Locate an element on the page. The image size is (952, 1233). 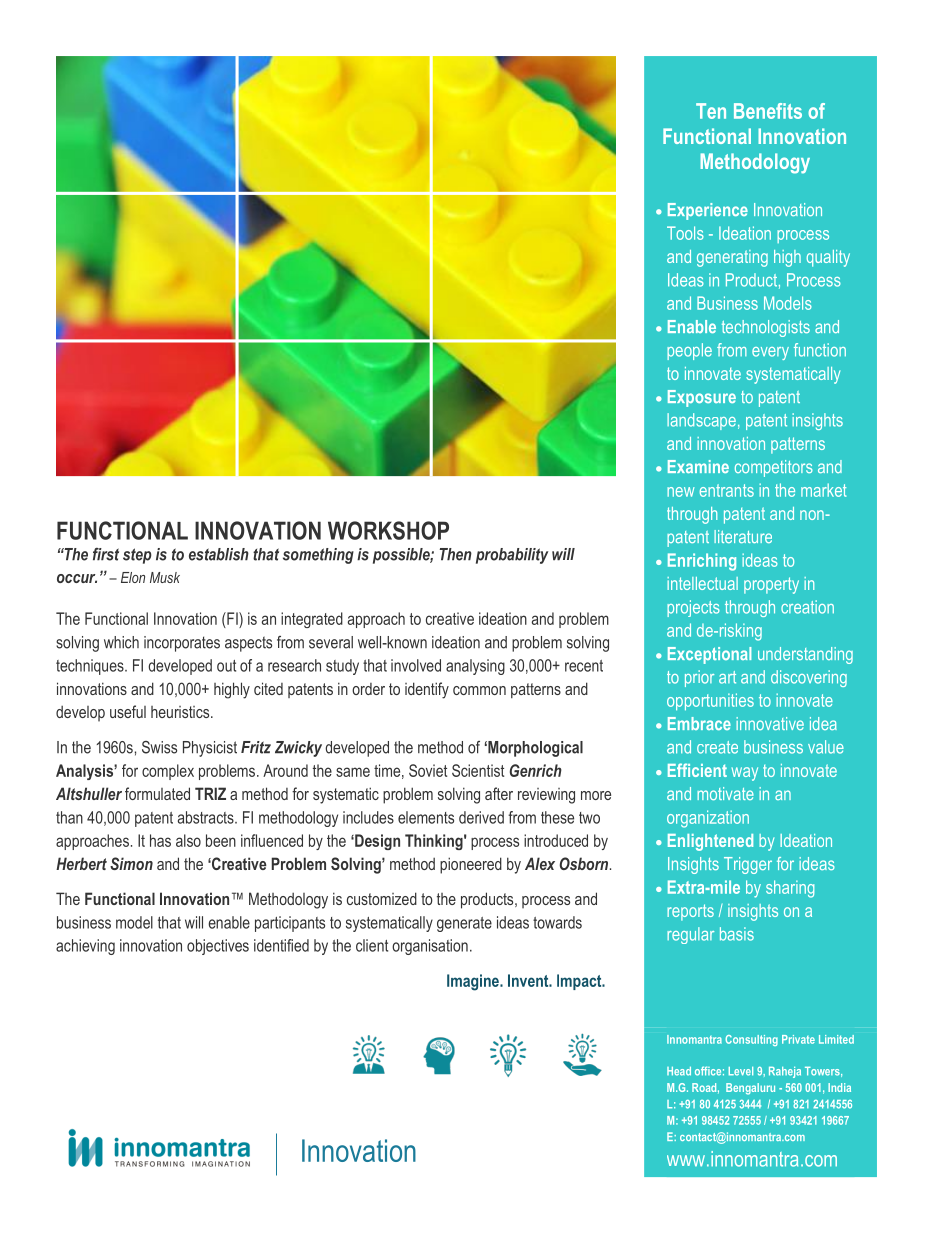
Musk is located at coordinates (165, 577).
